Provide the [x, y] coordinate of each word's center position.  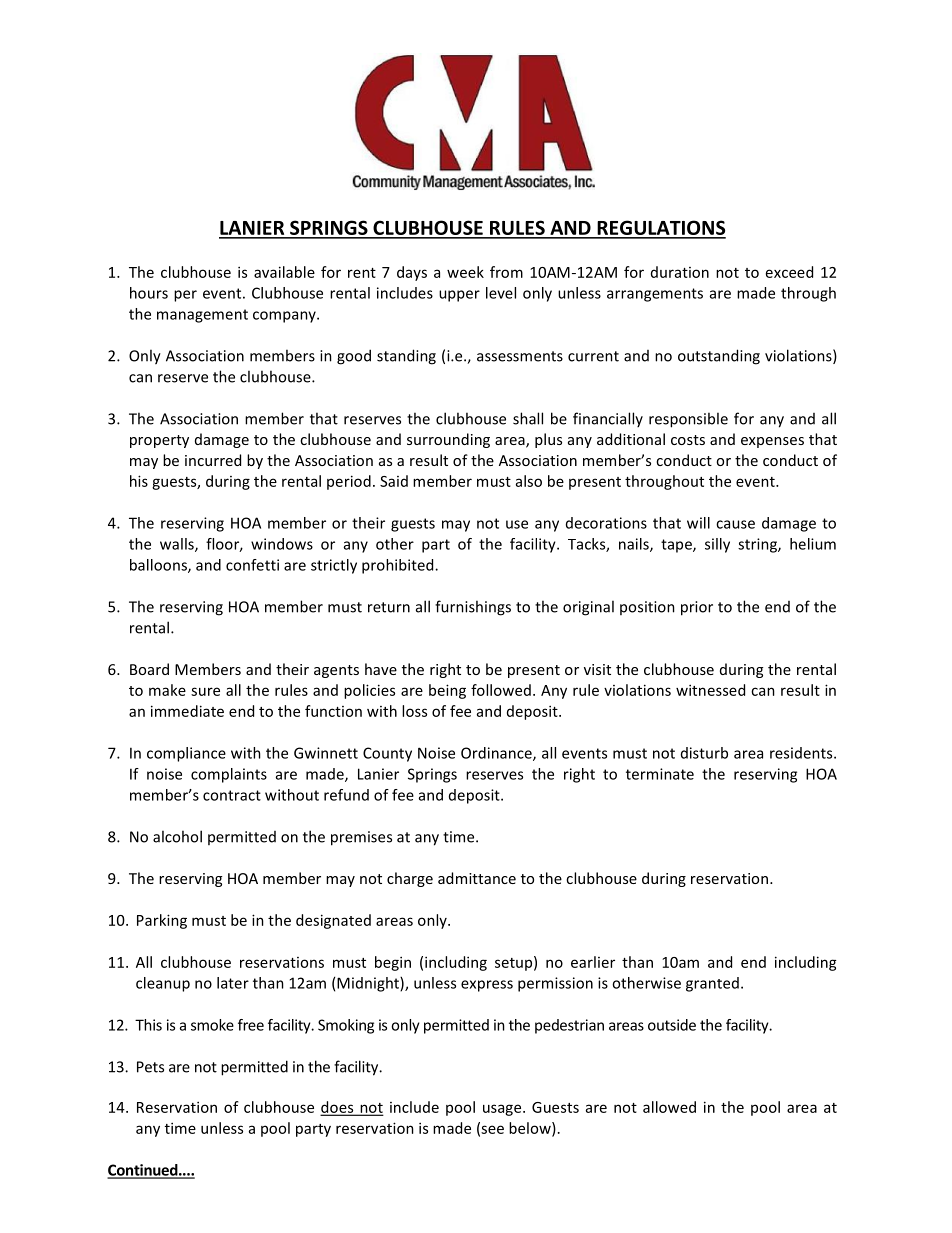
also [529, 481]
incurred [213, 460]
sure [205, 691]
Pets [150, 1067]
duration [680, 272]
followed [501, 690]
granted [712, 984]
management [202, 316]
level [501, 293]
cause [735, 524]
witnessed [710, 690]
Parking [162, 921]
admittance [477, 878]
